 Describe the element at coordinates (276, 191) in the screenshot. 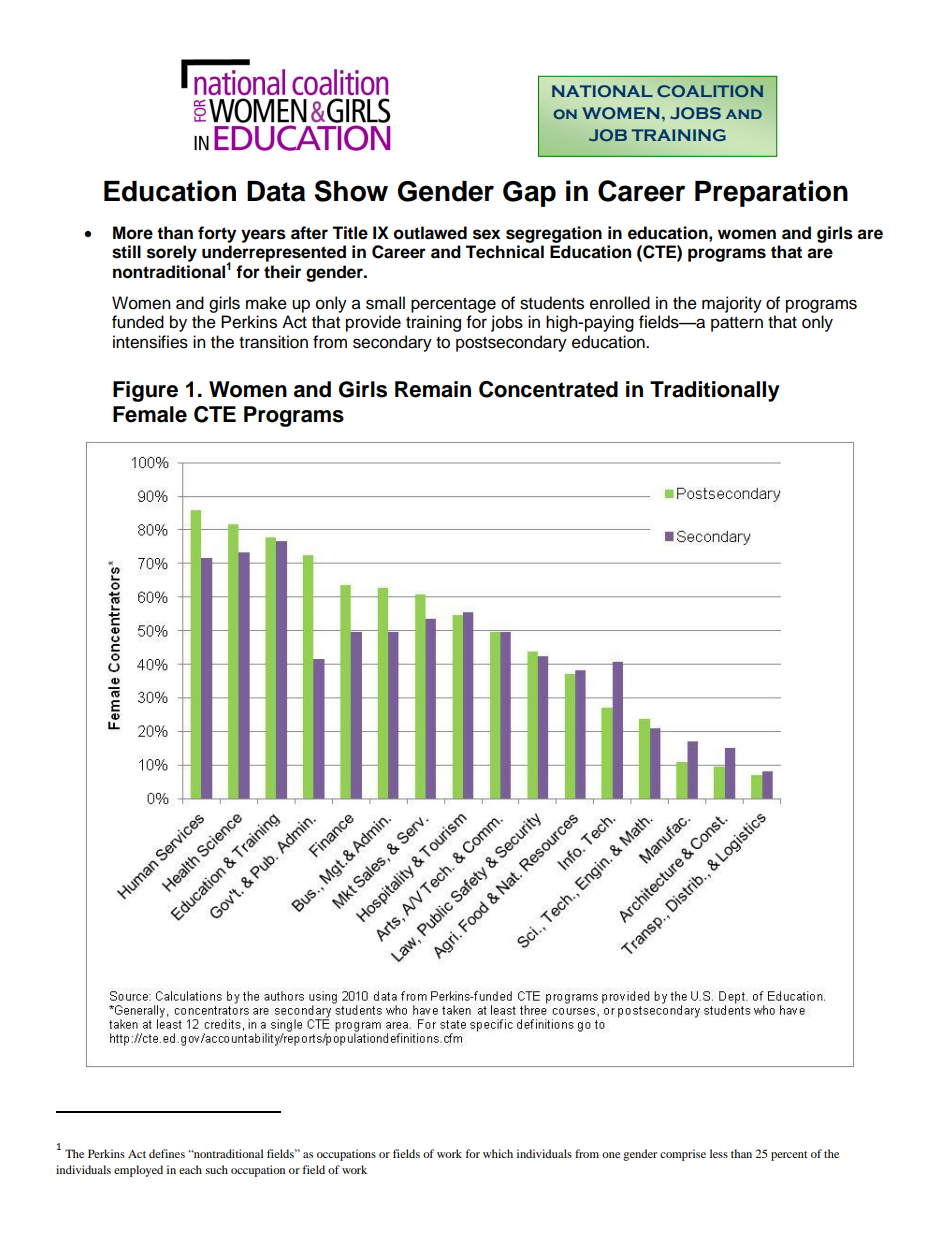

I see `Data` at that location.
